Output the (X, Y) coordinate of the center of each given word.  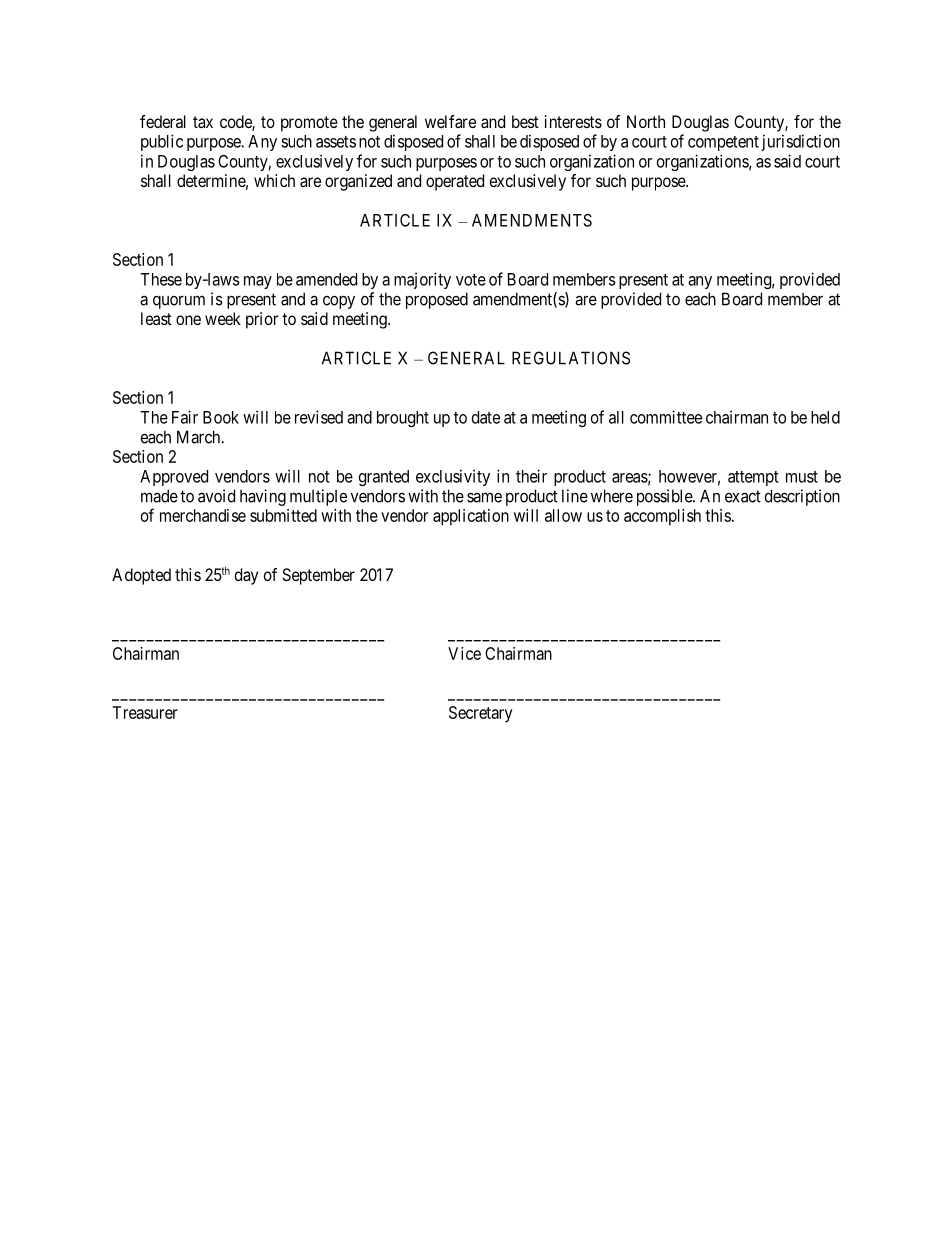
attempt (753, 478)
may (258, 282)
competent (723, 143)
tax (203, 122)
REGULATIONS (571, 358)
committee (666, 417)
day (246, 576)
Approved (174, 478)
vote (471, 280)
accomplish (662, 517)
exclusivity (453, 477)
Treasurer (145, 712)
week (223, 318)
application (471, 517)
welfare (450, 121)
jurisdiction (801, 142)
